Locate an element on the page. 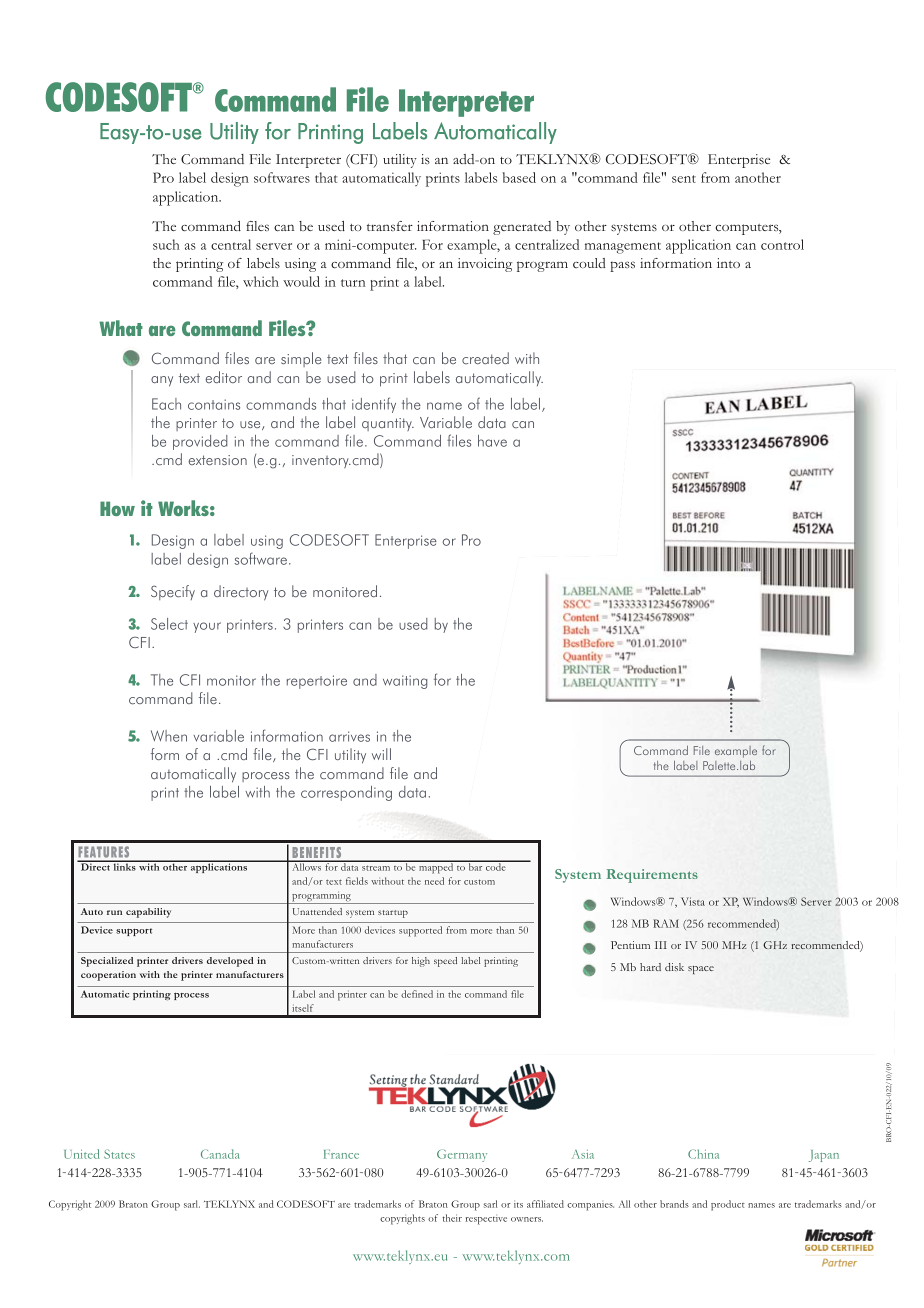 This document has width=924, height=1308. Vista is located at coordinates (693, 901).
